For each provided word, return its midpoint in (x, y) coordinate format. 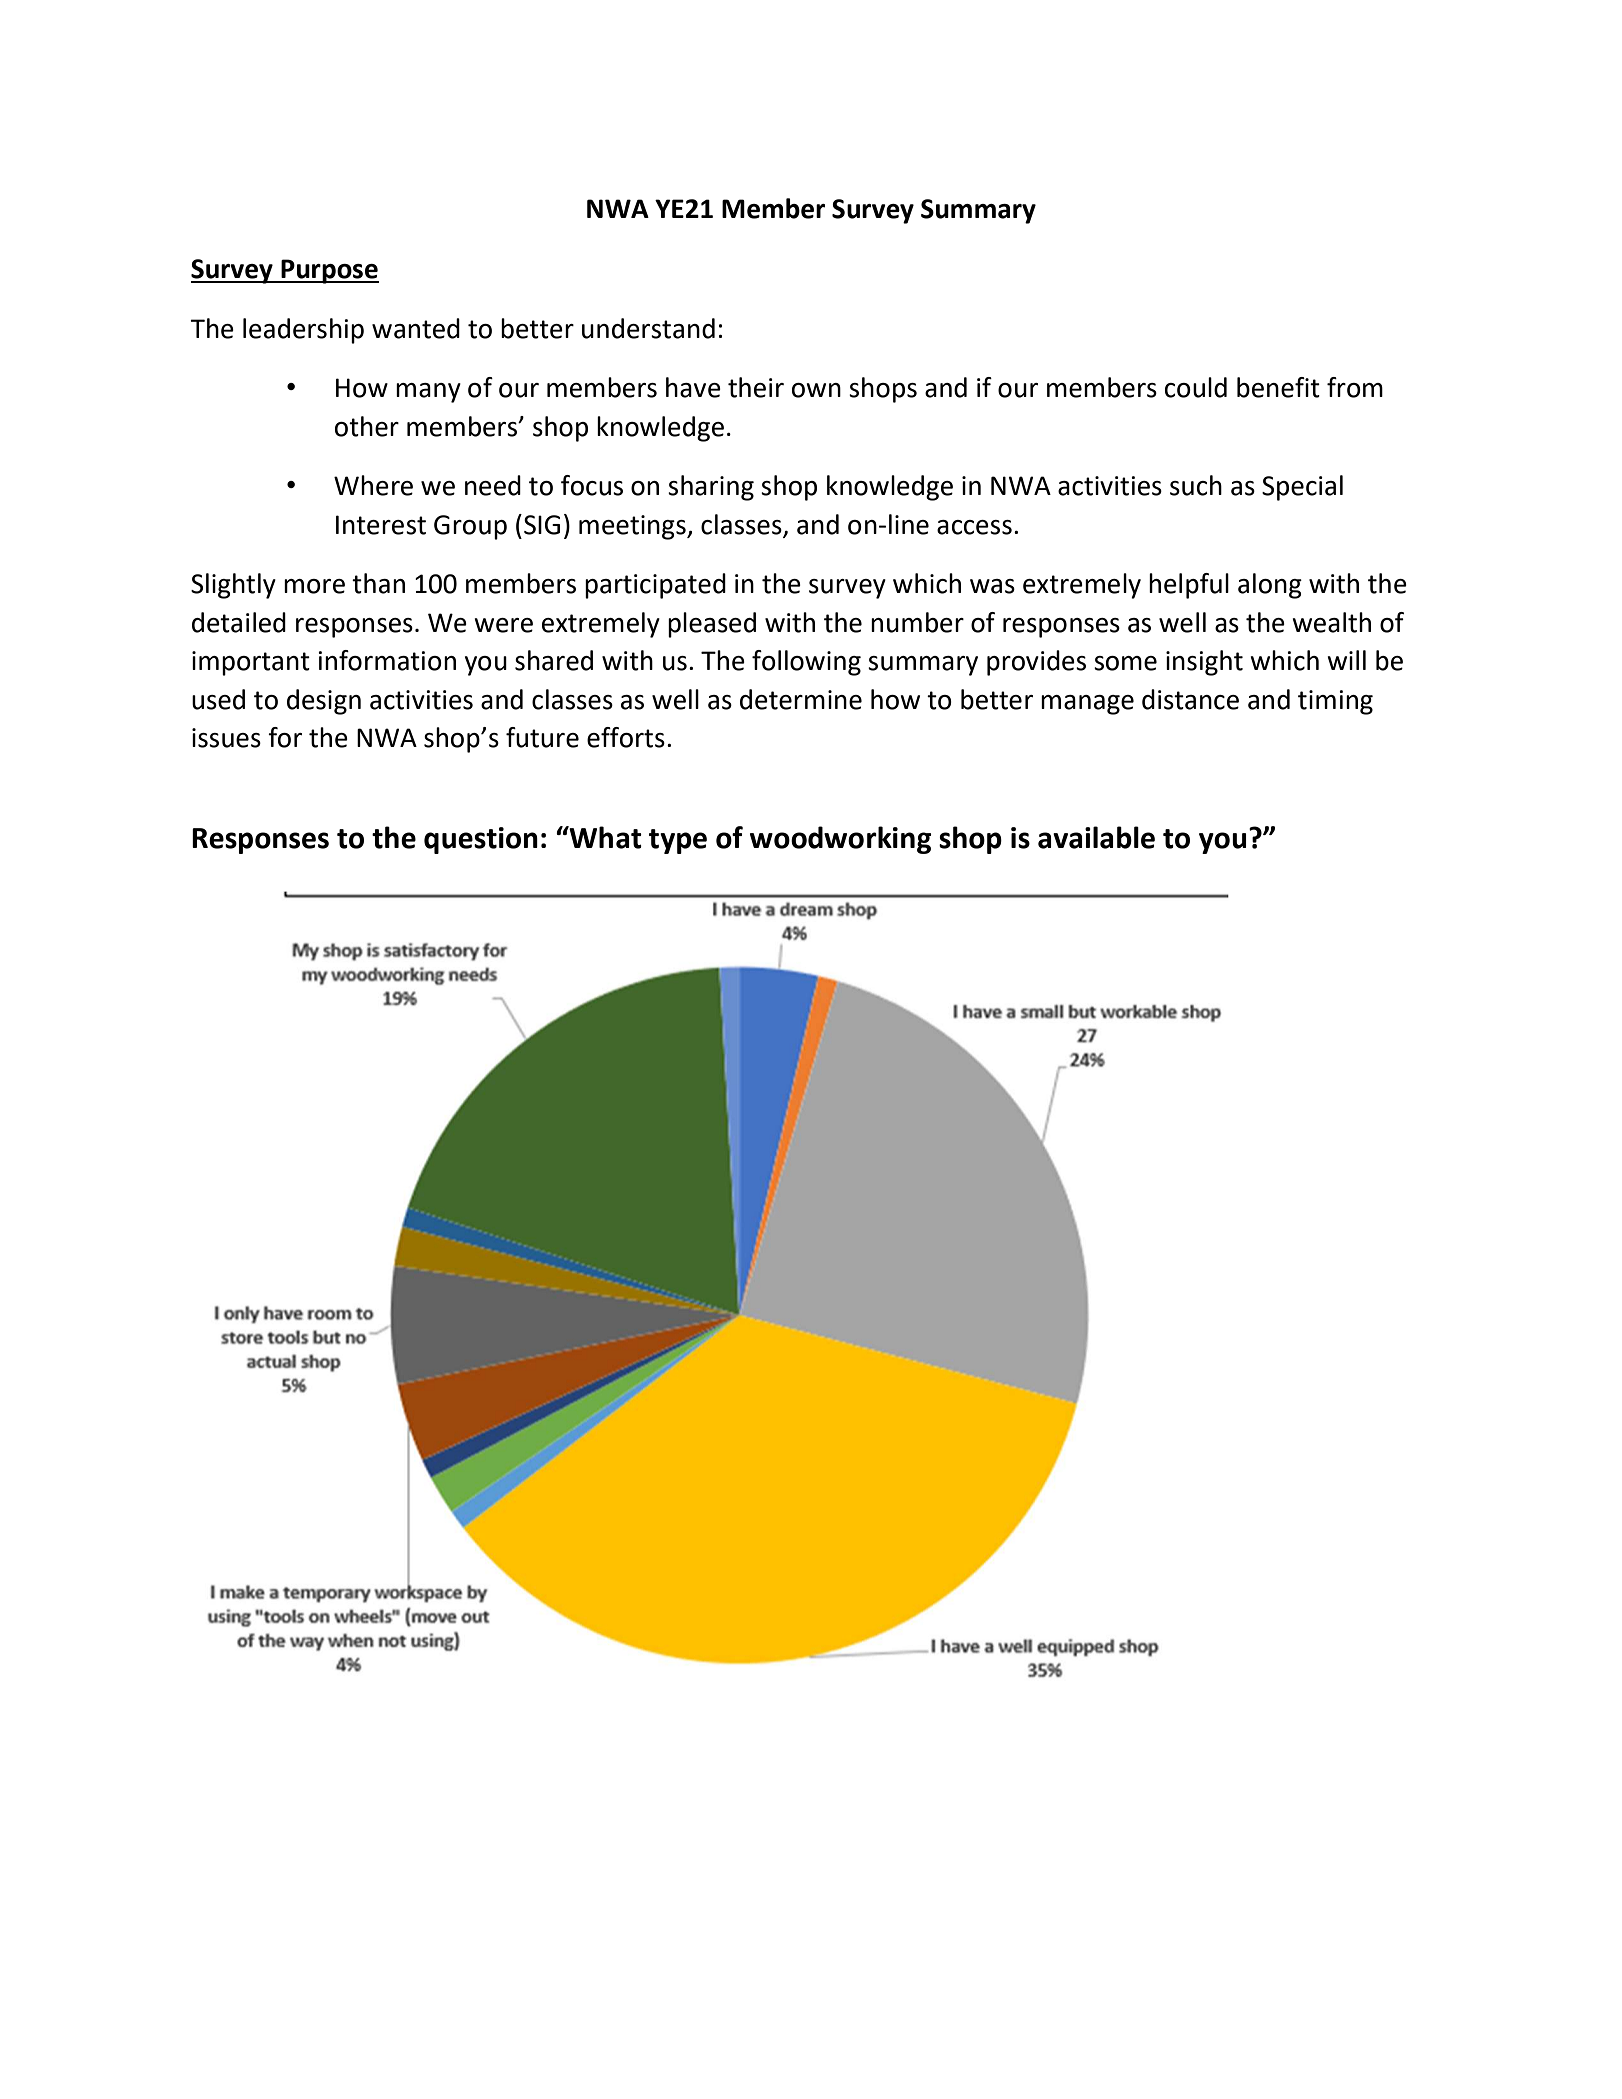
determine (801, 699)
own (816, 390)
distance (1190, 699)
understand (648, 328)
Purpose (329, 271)
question (481, 840)
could (1196, 387)
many (428, 393)
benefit (1278, 387)
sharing (711, 488)
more (314, 586)
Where (373, 485)
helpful (1189, 586)
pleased (712, 625)
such (1196, 485)
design (324, 702)
